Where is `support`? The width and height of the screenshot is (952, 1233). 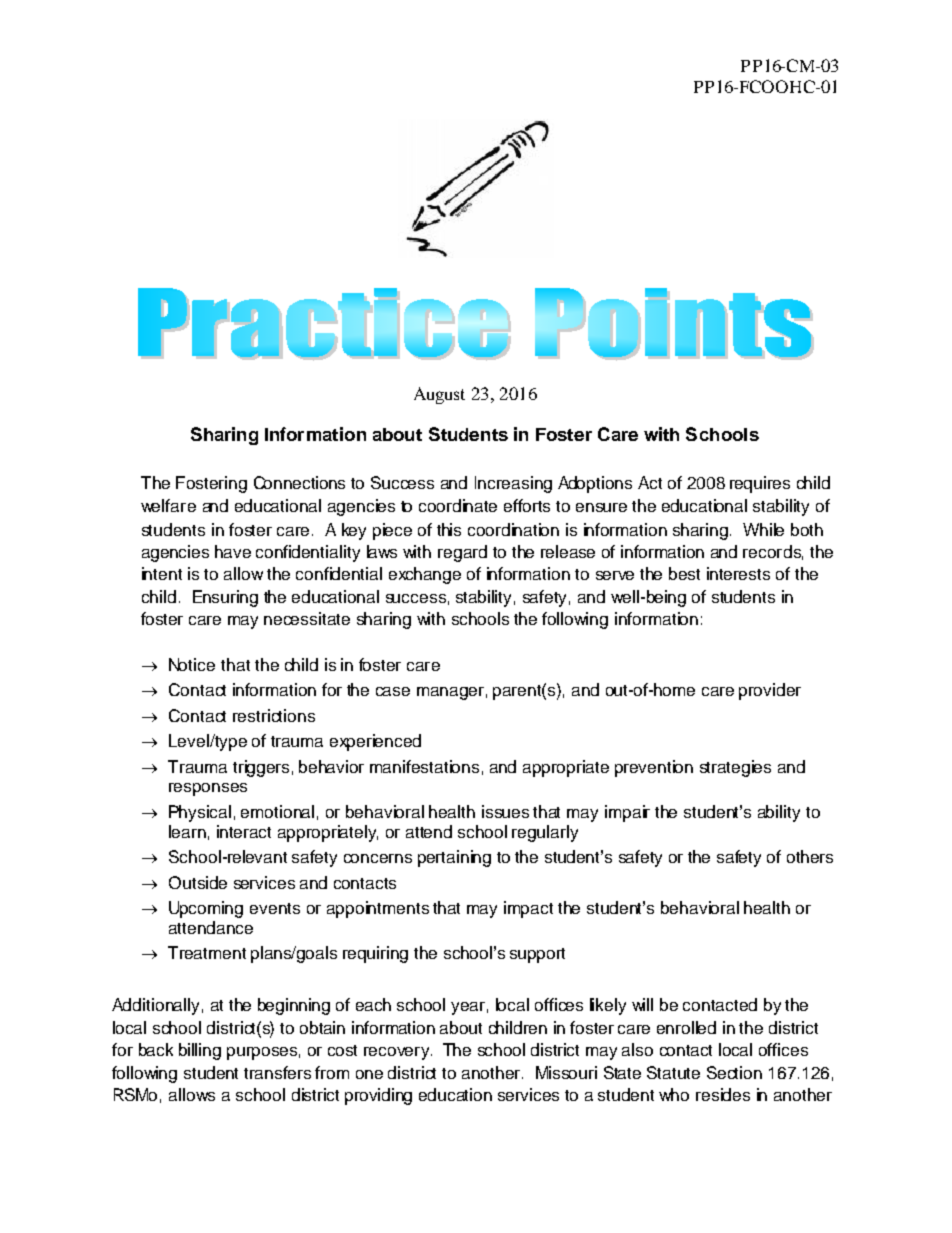
support is located at coordinates (537, 955).
